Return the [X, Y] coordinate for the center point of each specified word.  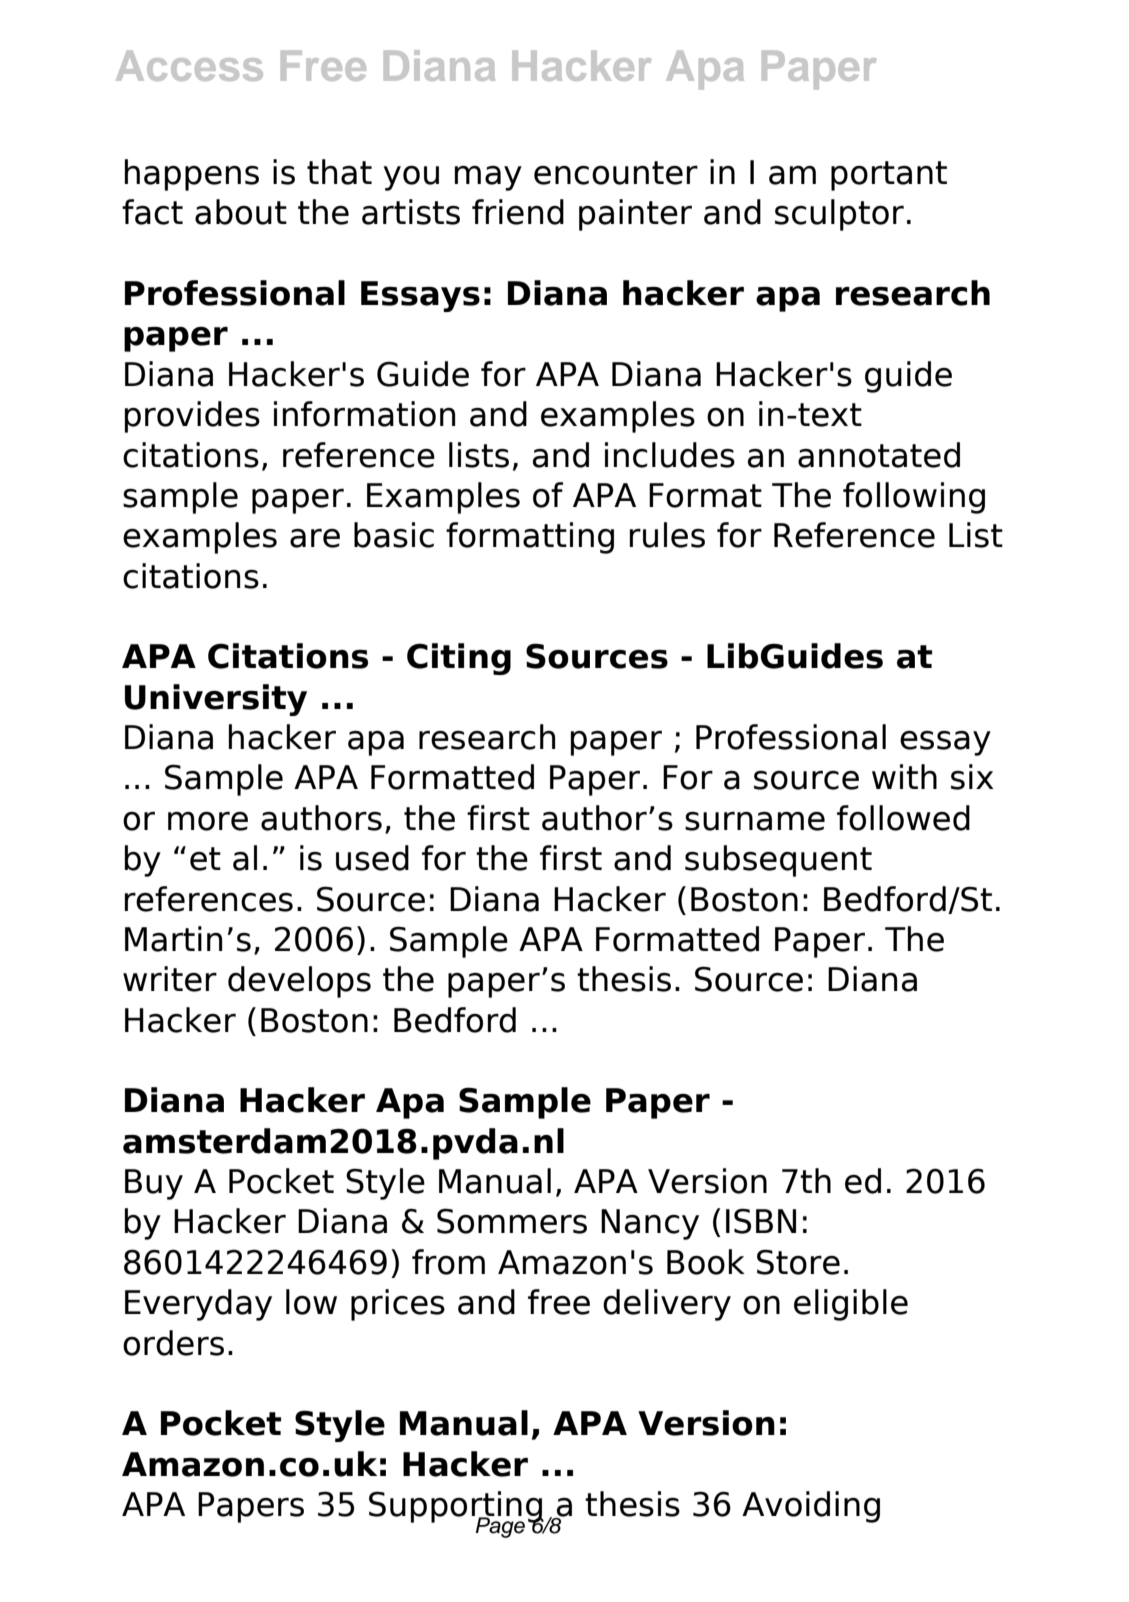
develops [299, 982]
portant [889, 176]
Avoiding [811, 1507]
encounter [616, 173]
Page [499, 1526]
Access [189, 65]
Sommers [512, 1221]
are [315, 538]
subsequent [778, 861]
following [914, 498]
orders [173, 1343]
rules [667, 535]
